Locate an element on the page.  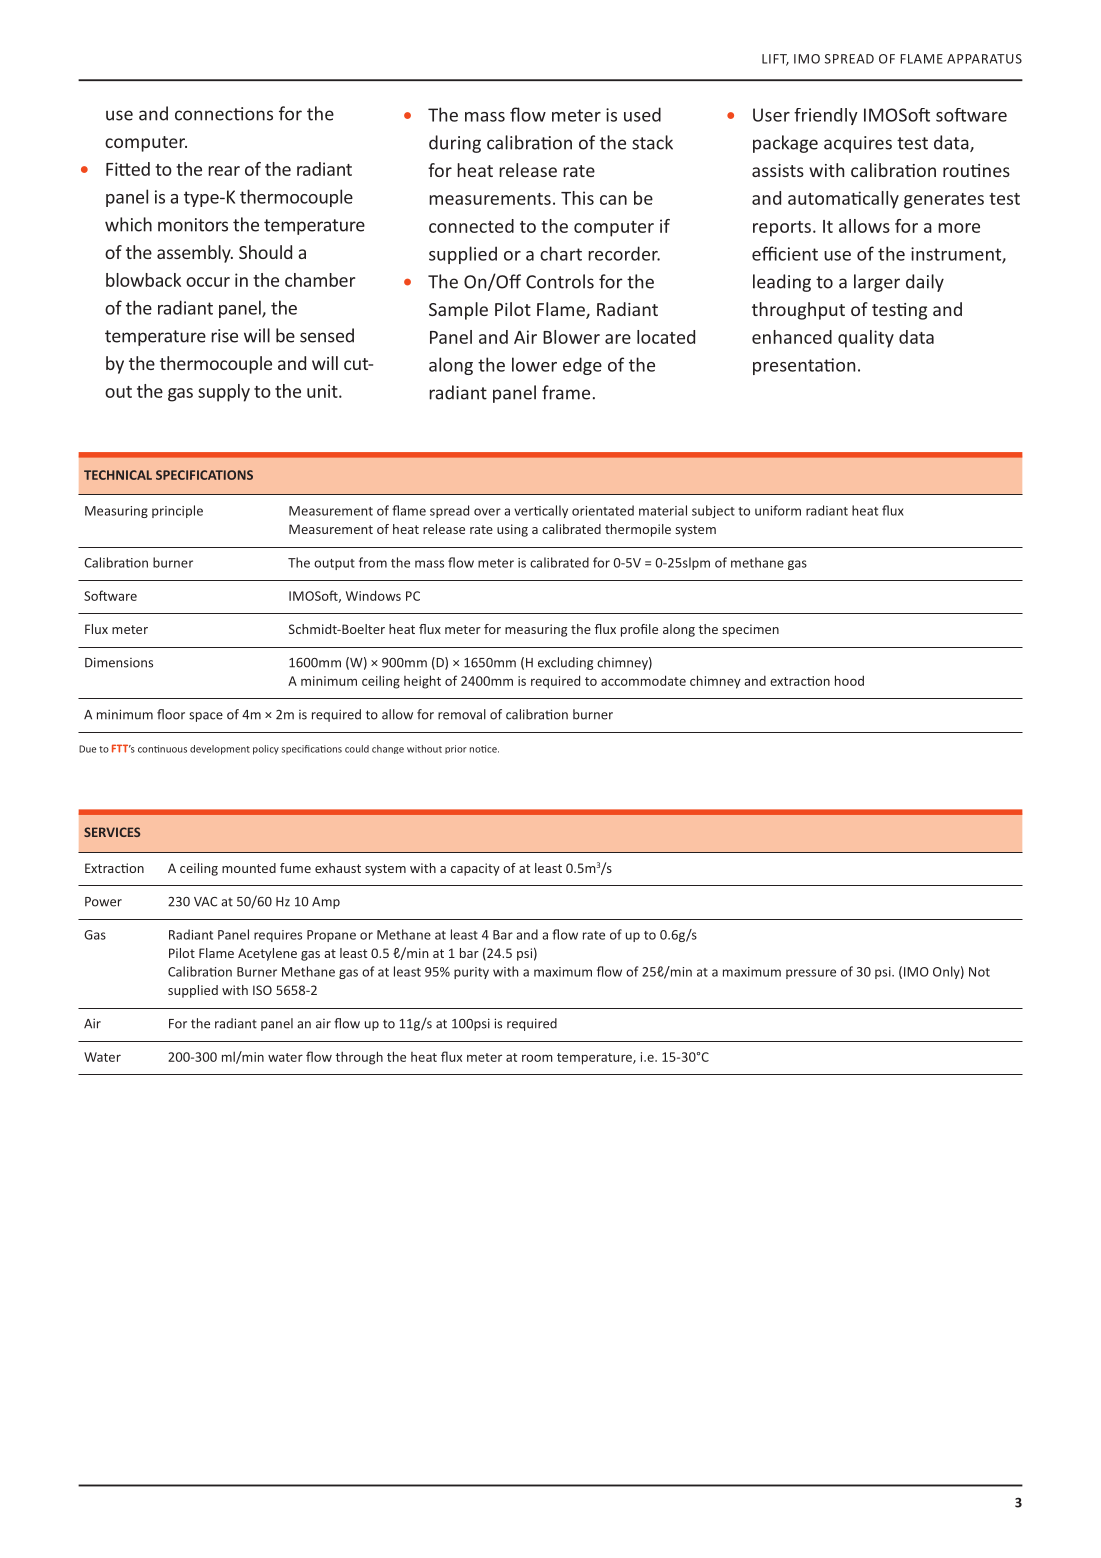
connections is located at coordinates (224, 114).
